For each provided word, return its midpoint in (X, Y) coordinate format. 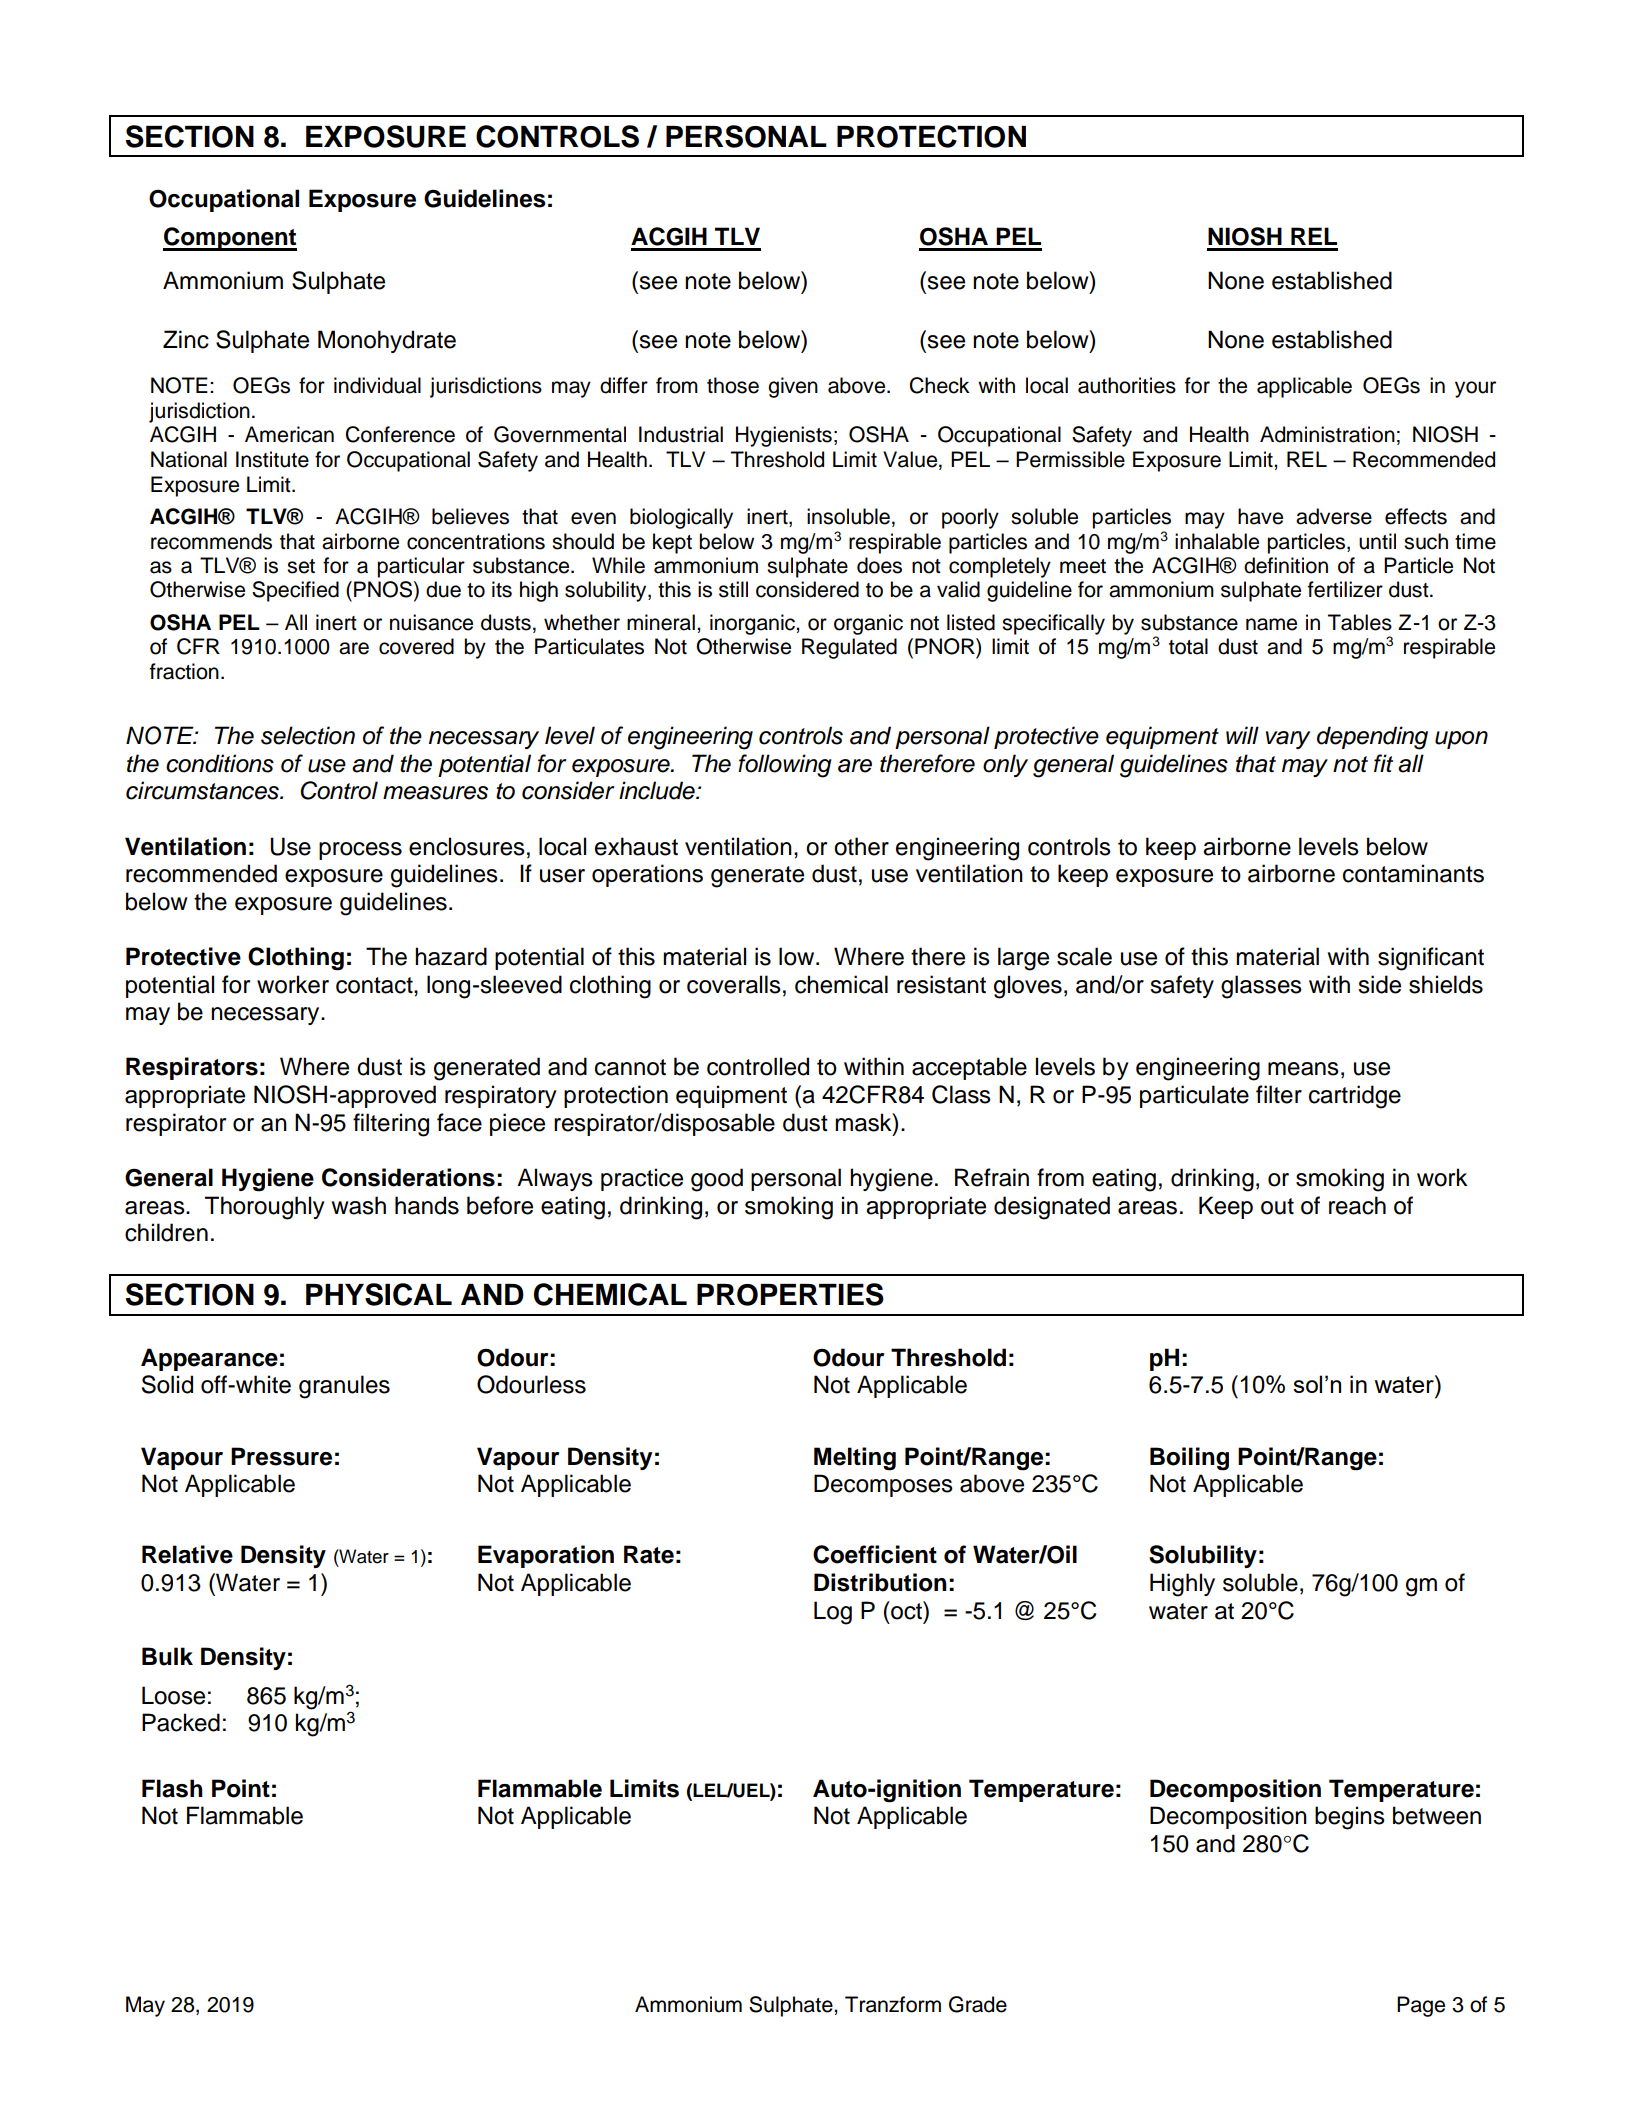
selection (308, 735)
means (1303, 1069)
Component (230, 239)
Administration (1327, 434)
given (793, 387)
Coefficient (875, 1554)
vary (1288, 740)
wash (359, 1205)
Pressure (281, 1456)
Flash (172, 1788)
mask (864, 1122)
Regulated (849, 648)
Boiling (1189, 1459)
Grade (978, 2004)
